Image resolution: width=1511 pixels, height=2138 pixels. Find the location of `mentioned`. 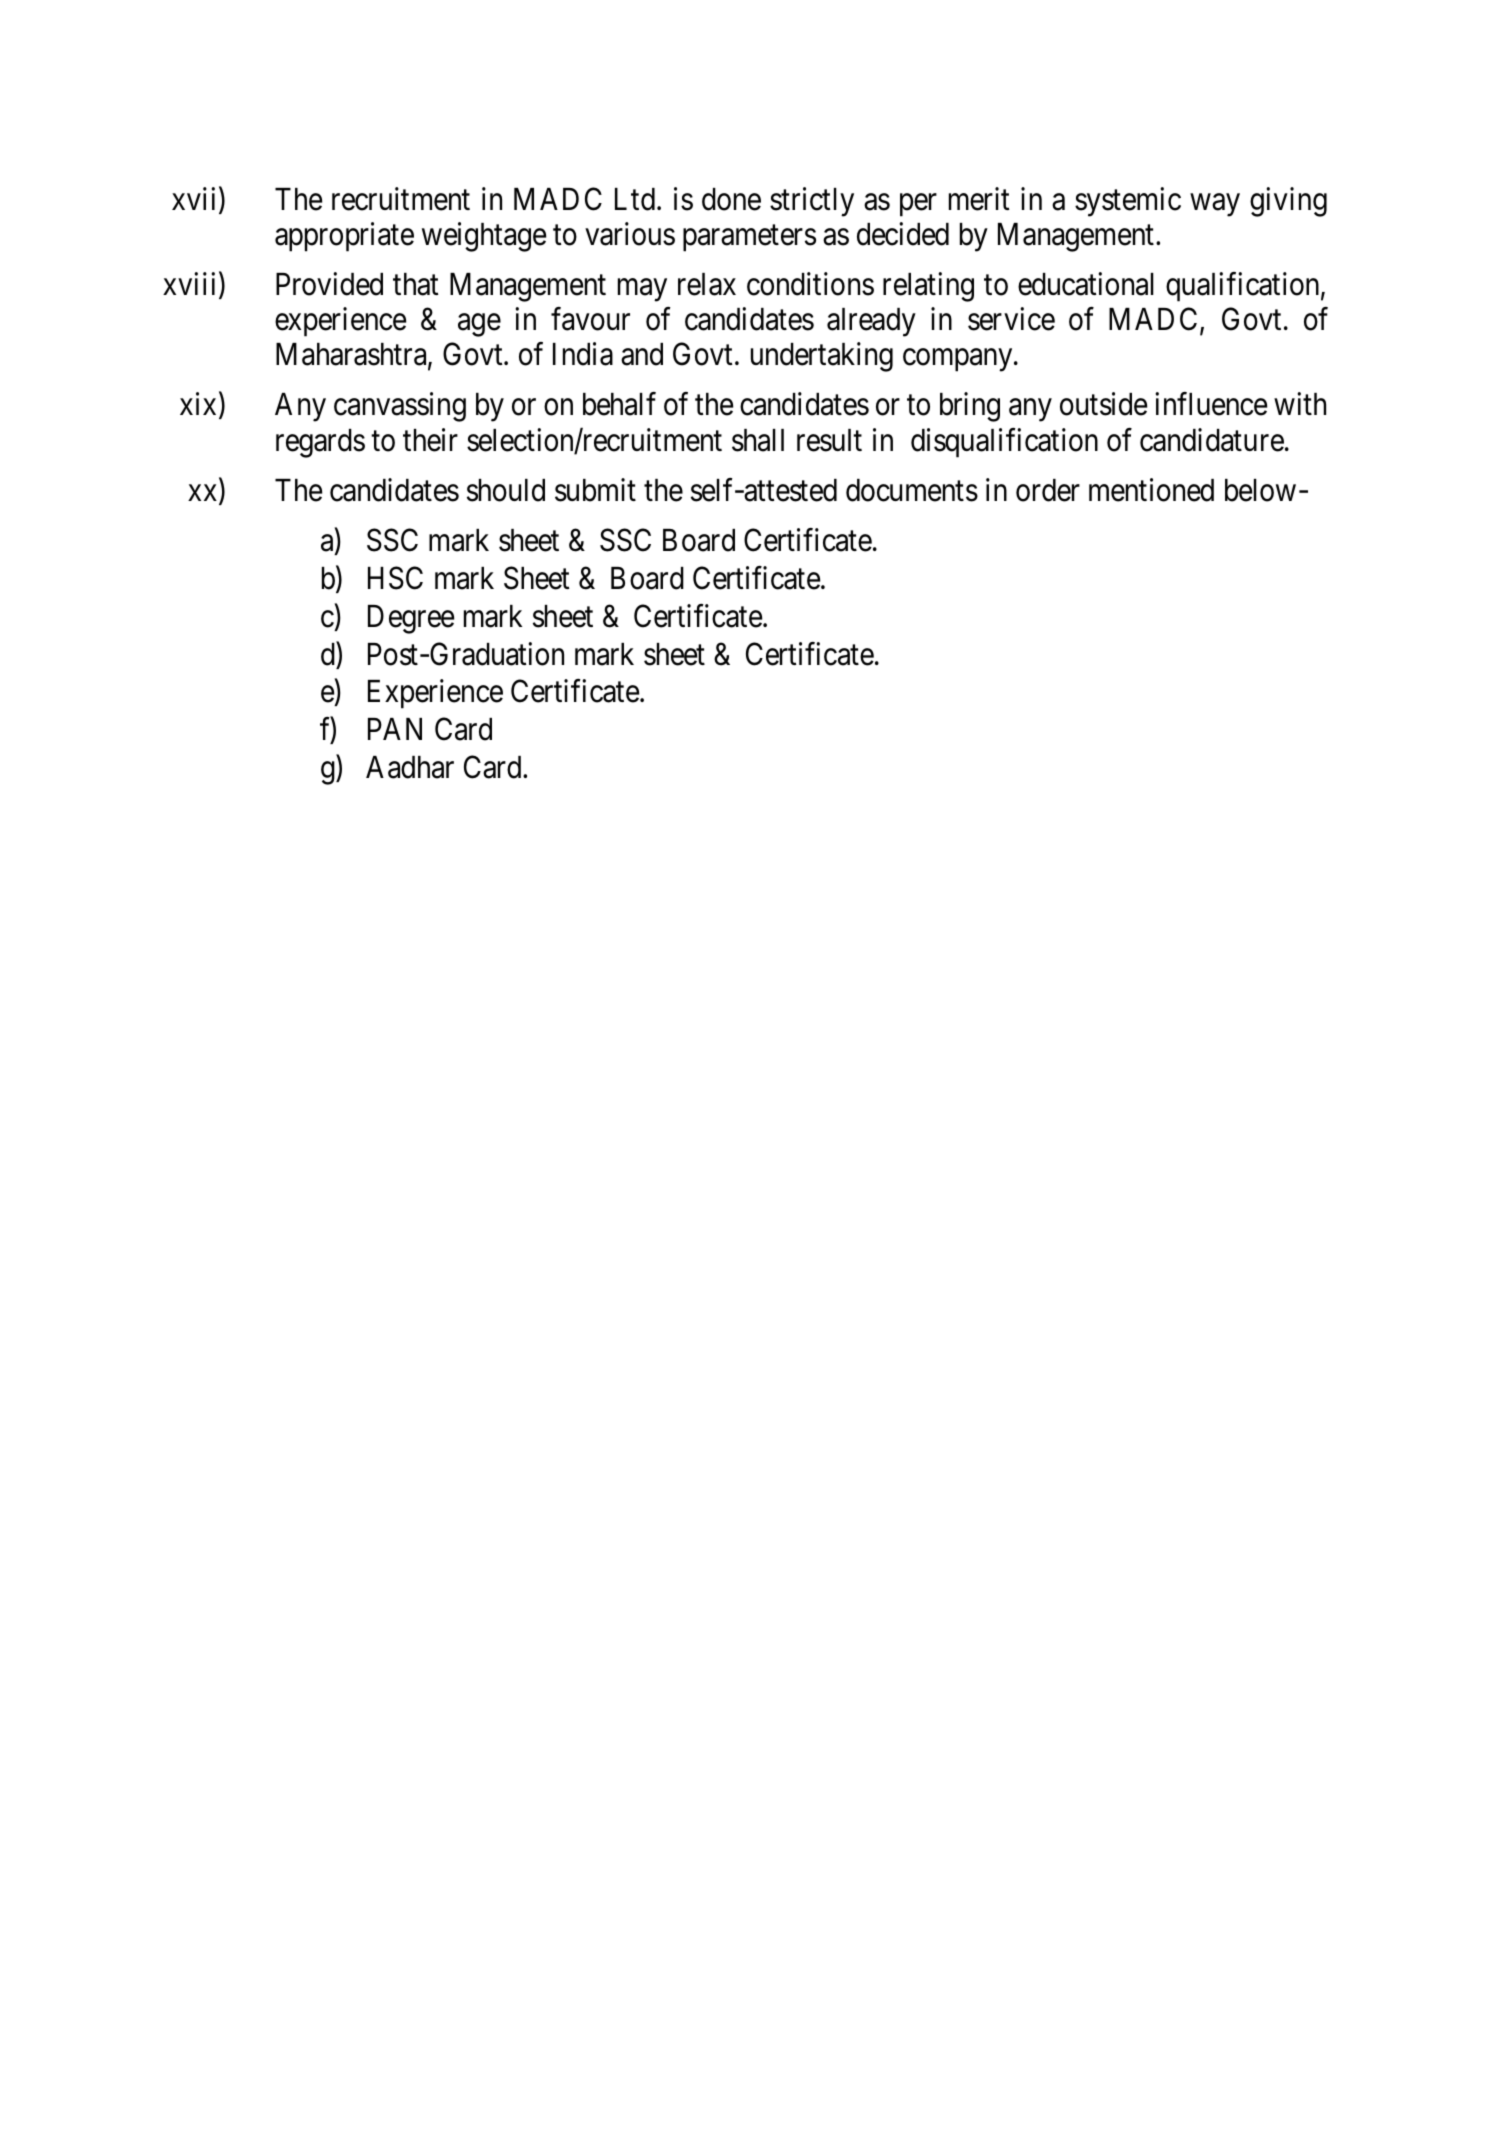

mentioned is located at coordinates (1151, 490).
